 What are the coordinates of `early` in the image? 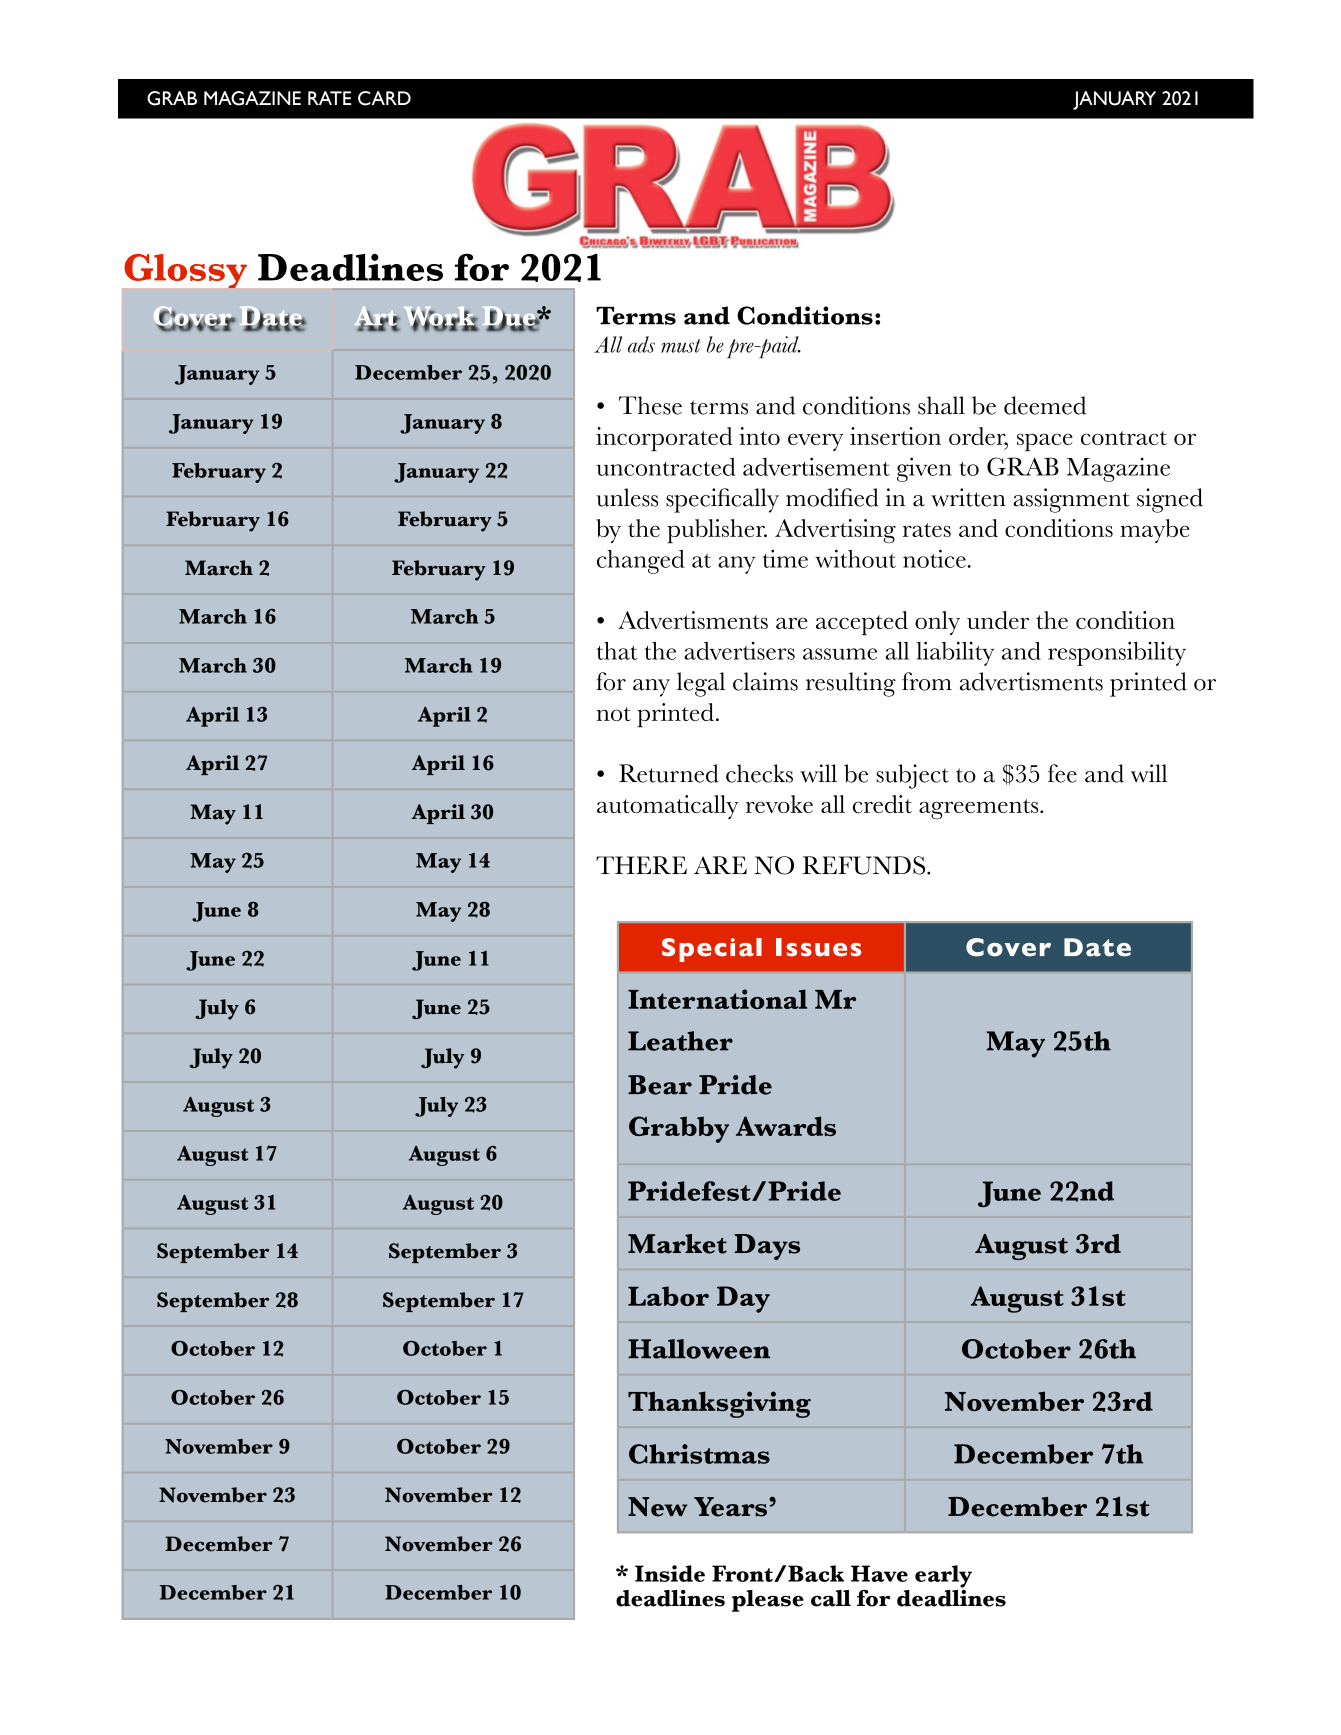 It's located at (943, 1576).
